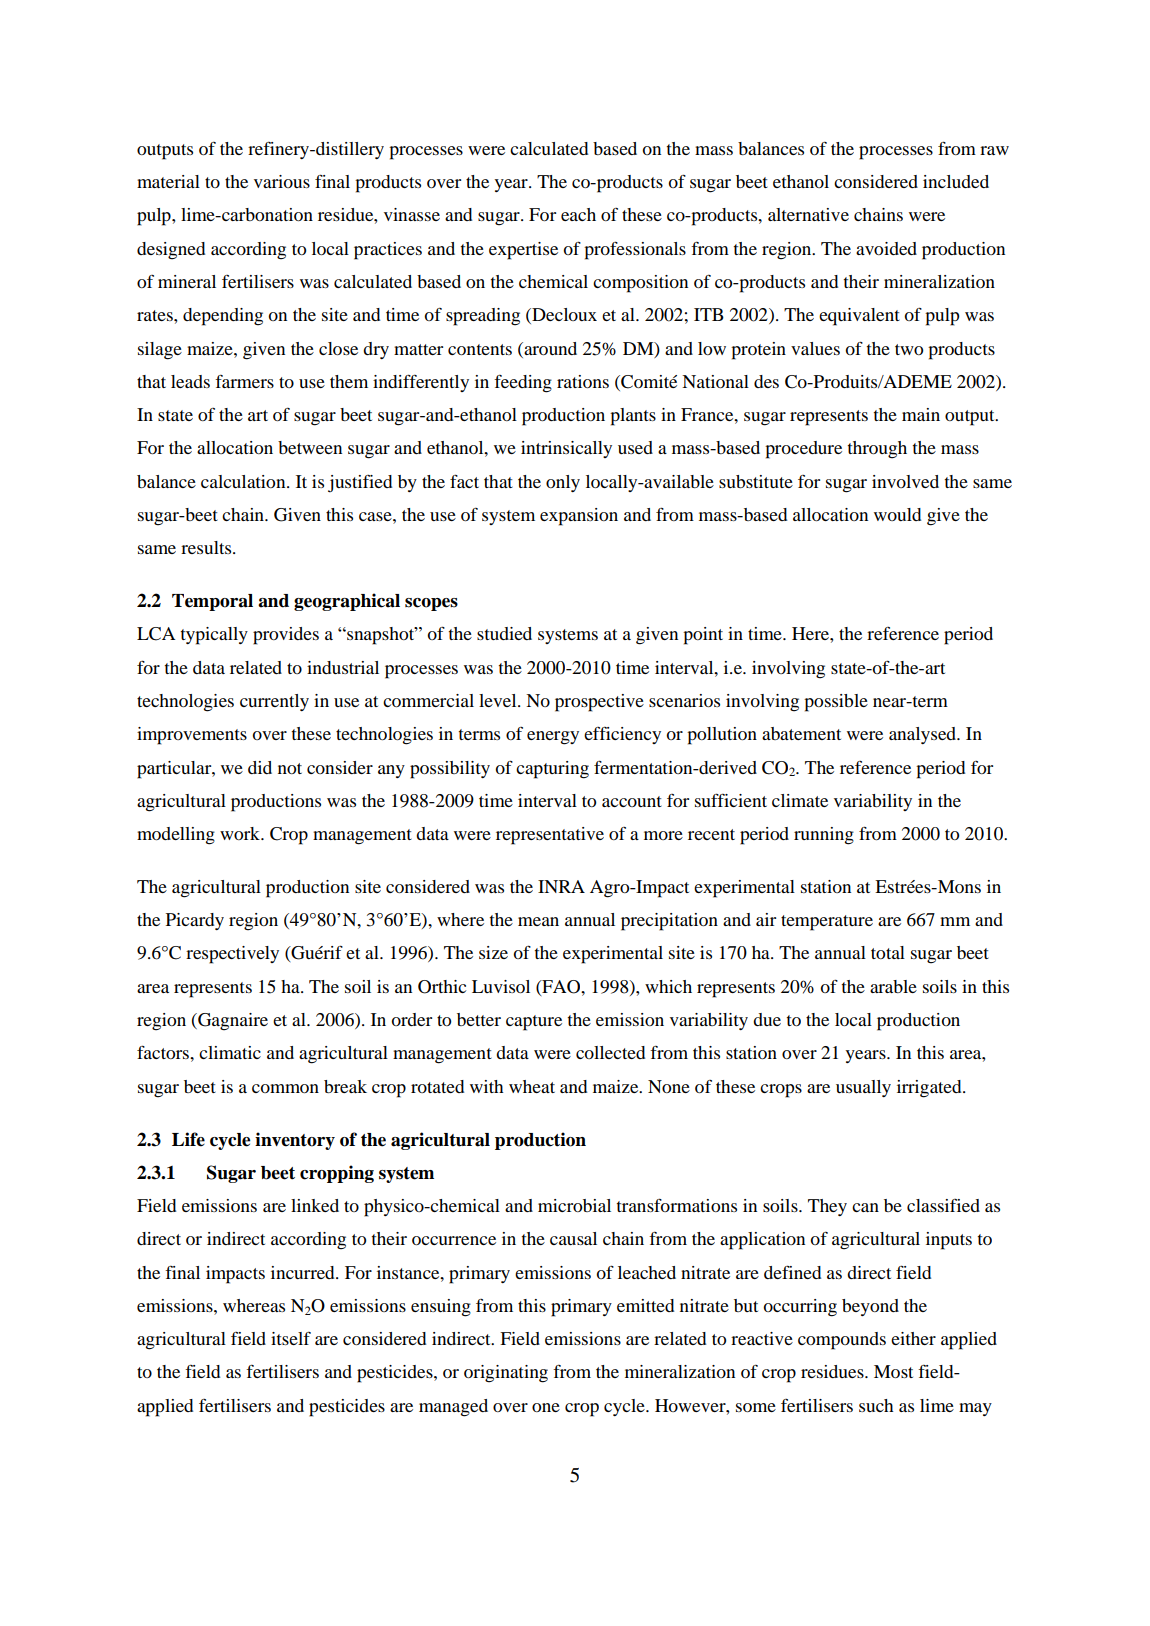  Describe the element at coordinates (863, 1088) in the document. I see `usually` at that location.
